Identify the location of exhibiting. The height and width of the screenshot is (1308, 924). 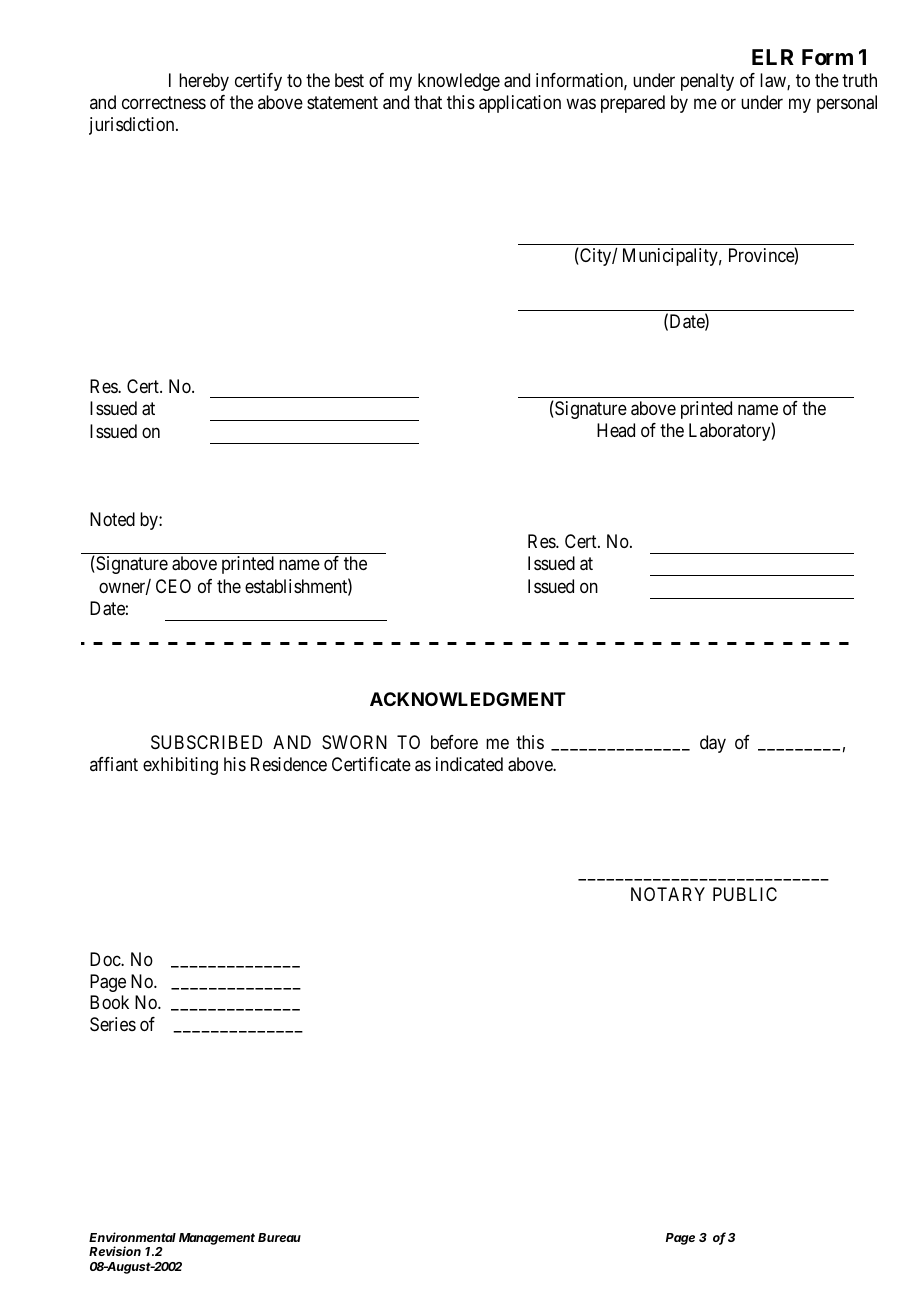
(180, 766).
